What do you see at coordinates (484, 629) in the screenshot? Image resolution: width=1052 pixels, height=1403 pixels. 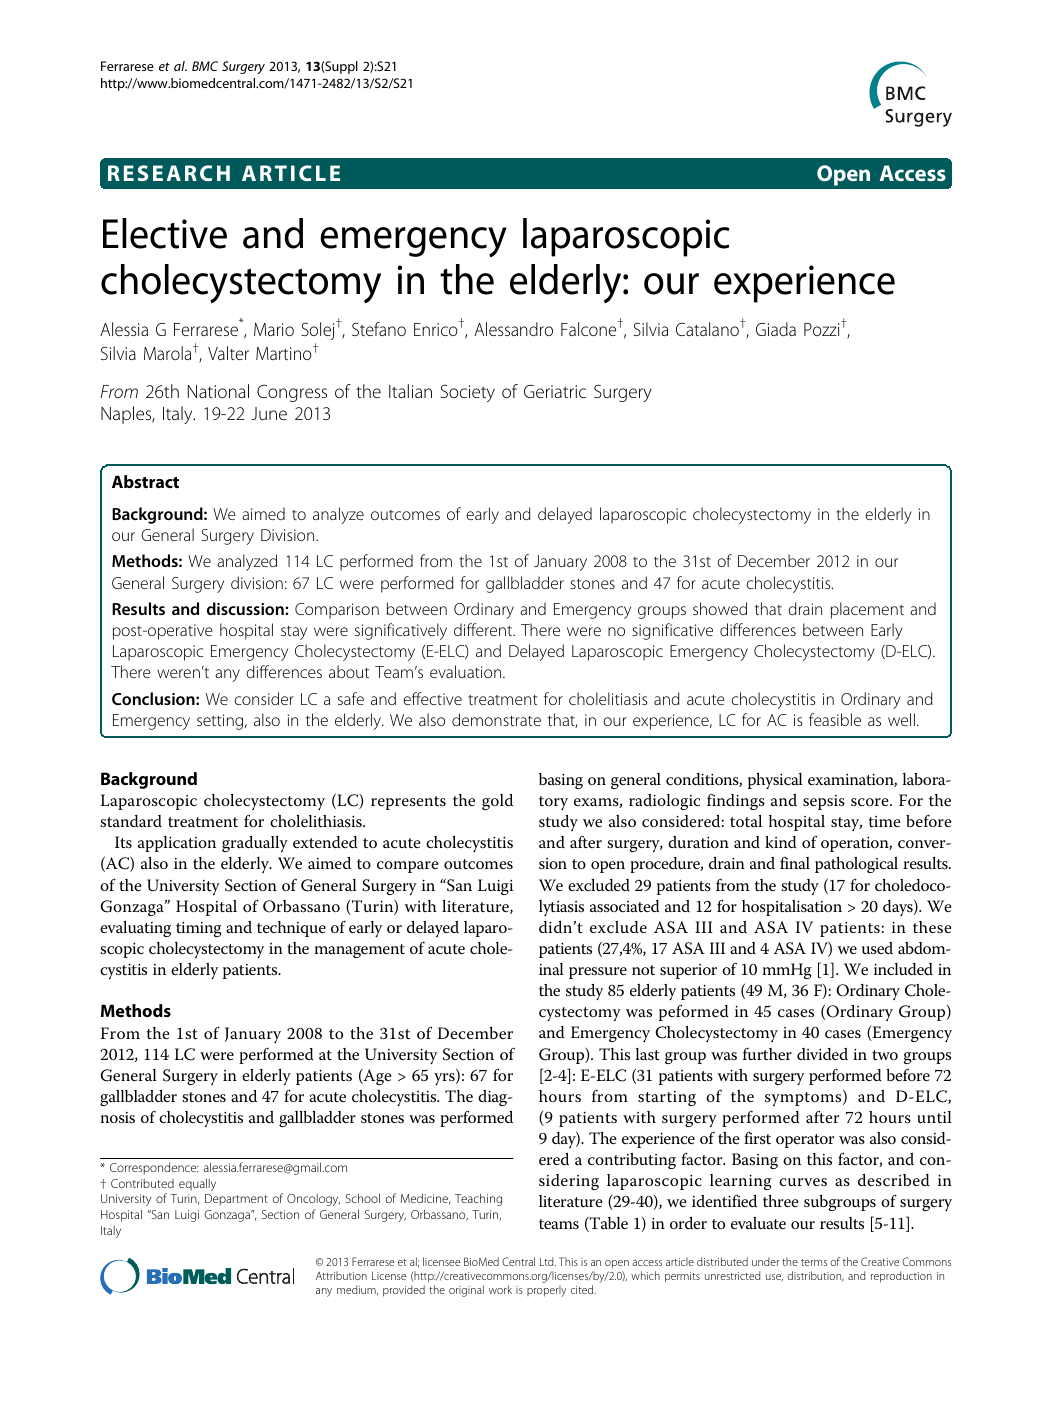 I see `different` at bounding box center [484, 629].
